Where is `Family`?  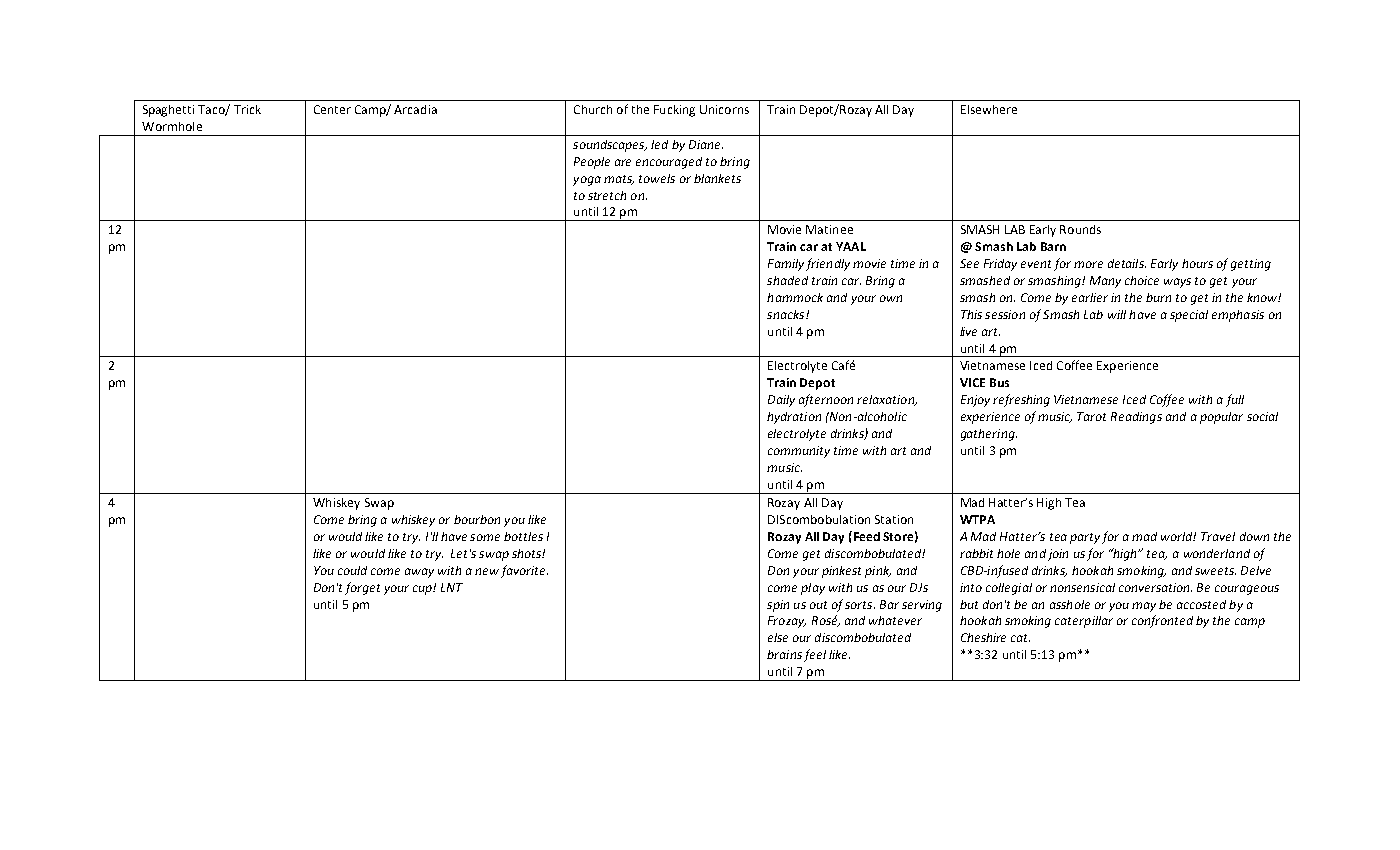
Family is located at coordinates (786, 265).
